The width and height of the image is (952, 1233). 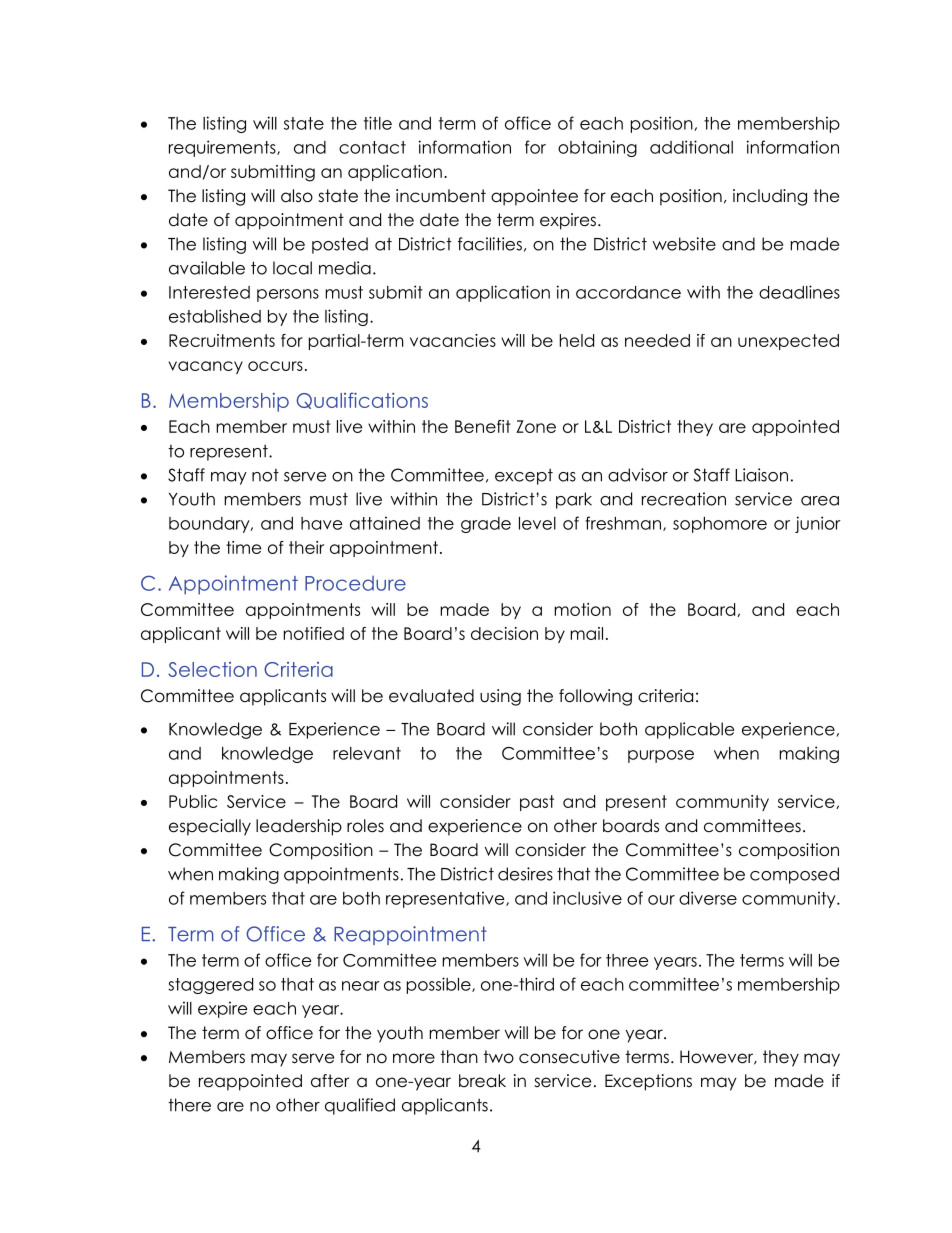 I want to click on junior, so click(x=818, y=524).
